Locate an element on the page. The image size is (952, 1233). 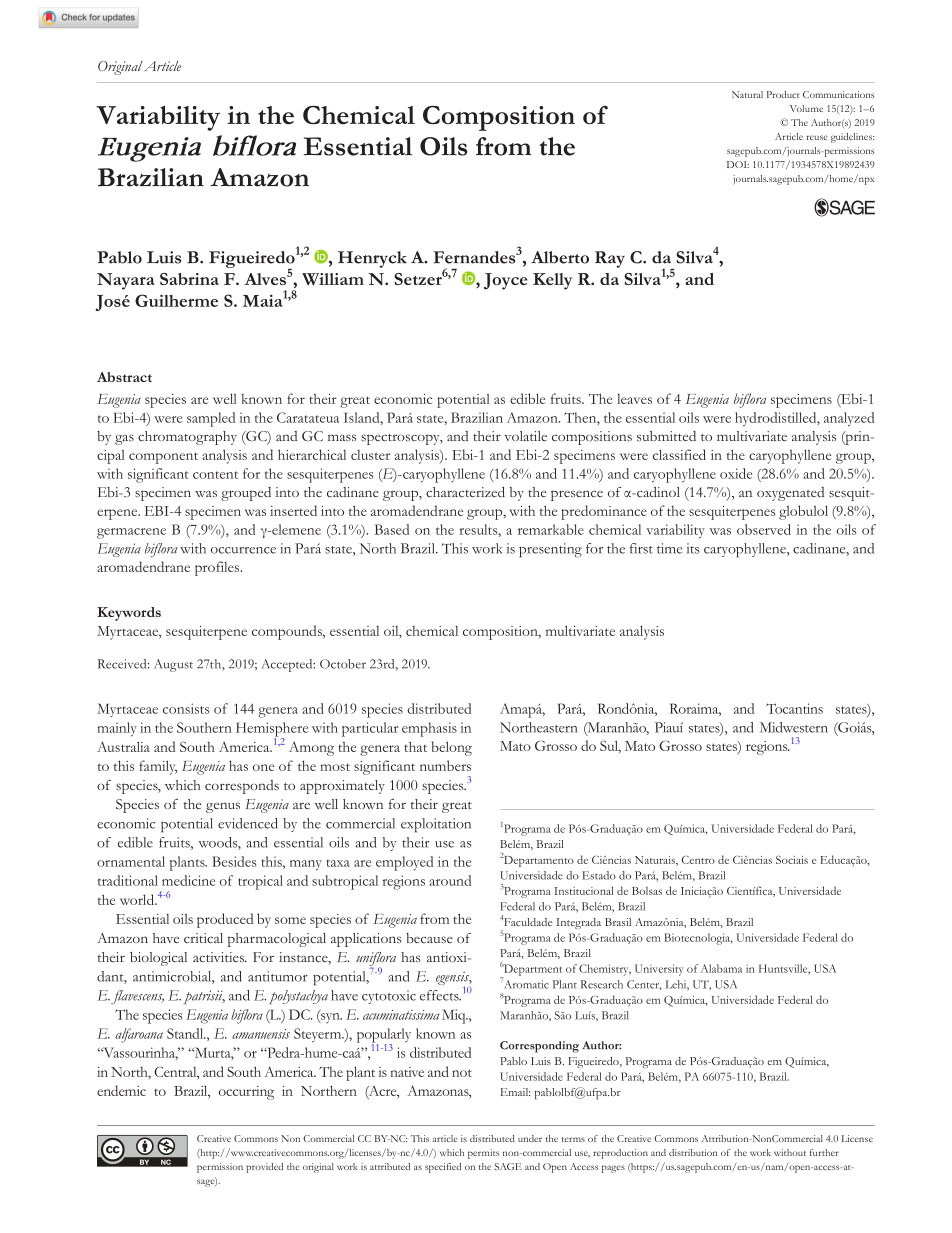
Alberto is located at coordinates (560, 257).
